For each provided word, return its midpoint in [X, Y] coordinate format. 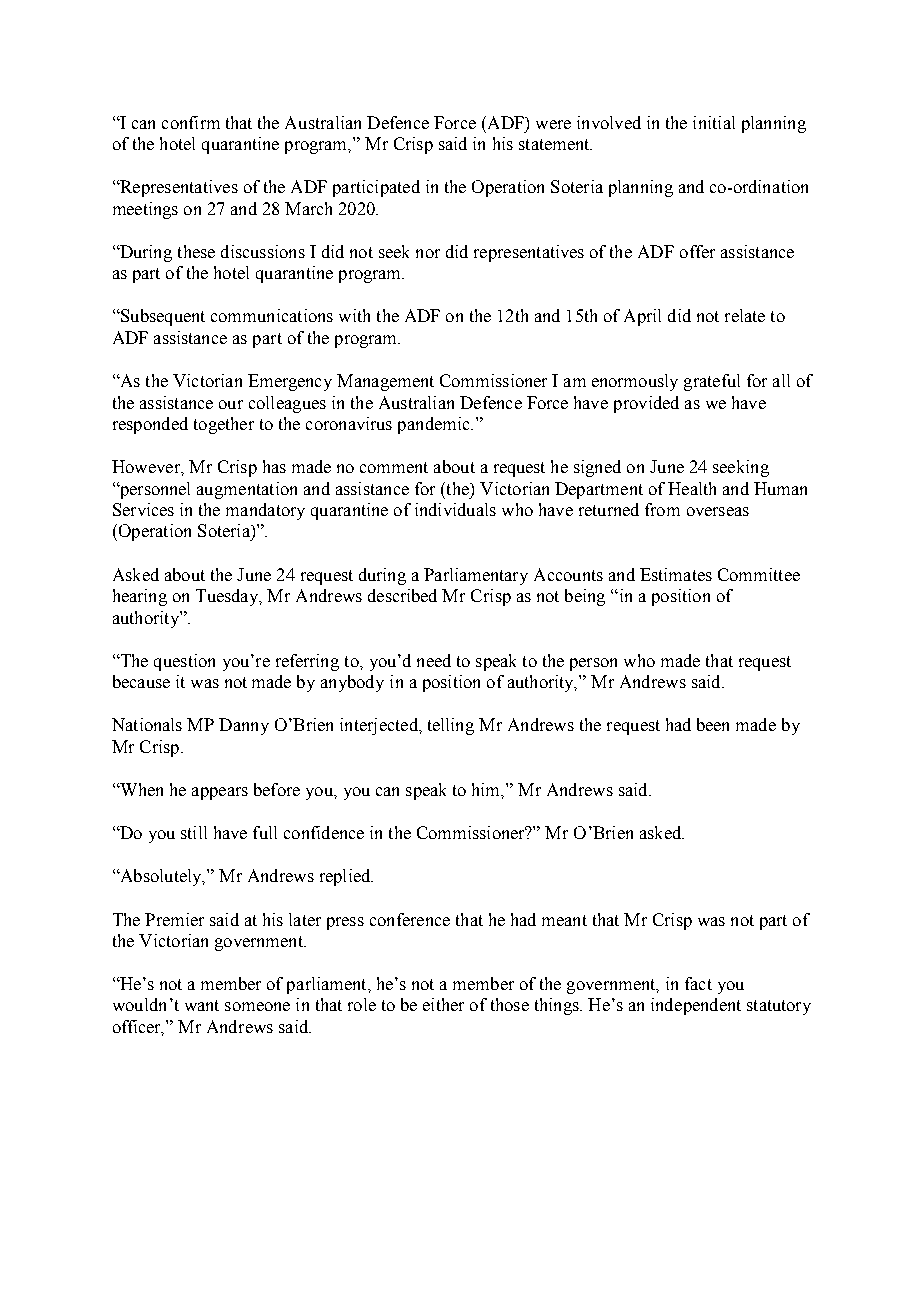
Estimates [676, 574]
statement [555, 144]
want [202, 1005]
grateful [712, 382]
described [402, 595]
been [713, 724]
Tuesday [228, 597]
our [231, 404]
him [487, 790]
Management [385, 382]
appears [220, 793]
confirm [191, 122]
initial [714, 122]
